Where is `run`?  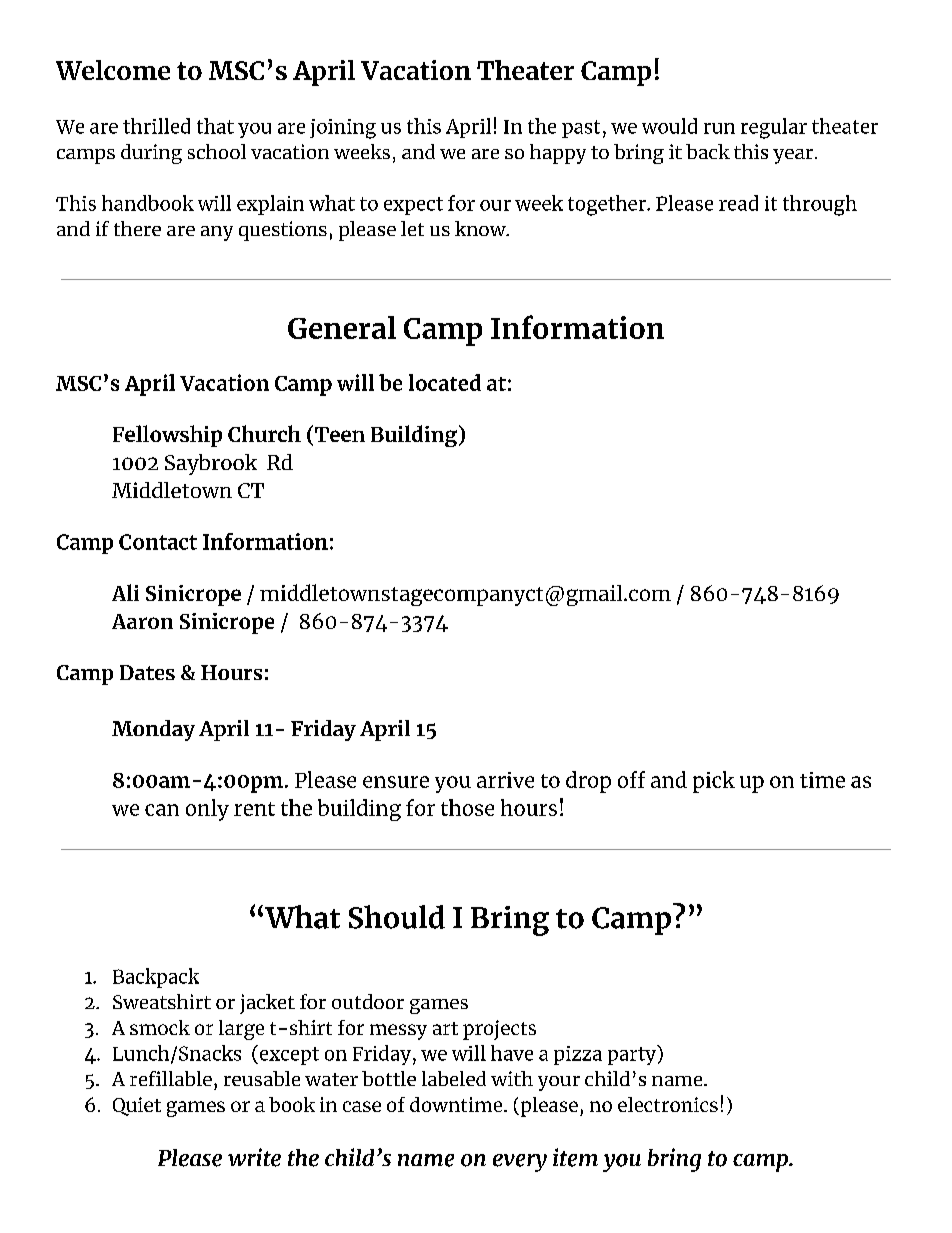 run is located at coordinates (719, 128).
